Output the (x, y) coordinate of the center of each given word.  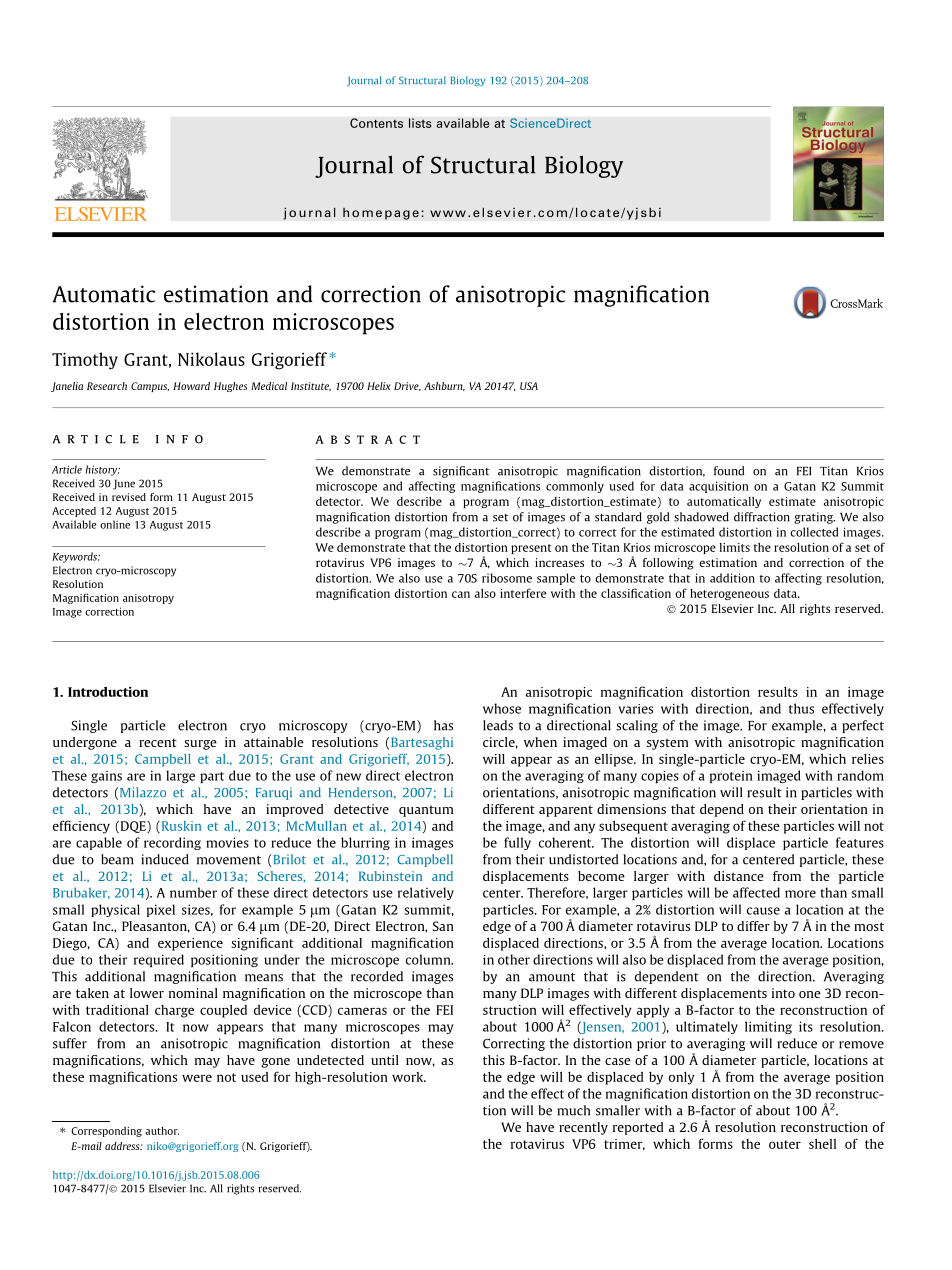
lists (420, 123)
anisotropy (148, 599)
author (162, 1131)
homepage (381, 214)
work (409, 1077)
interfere (523, 593)
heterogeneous (729, 594)
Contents (376, 123)
